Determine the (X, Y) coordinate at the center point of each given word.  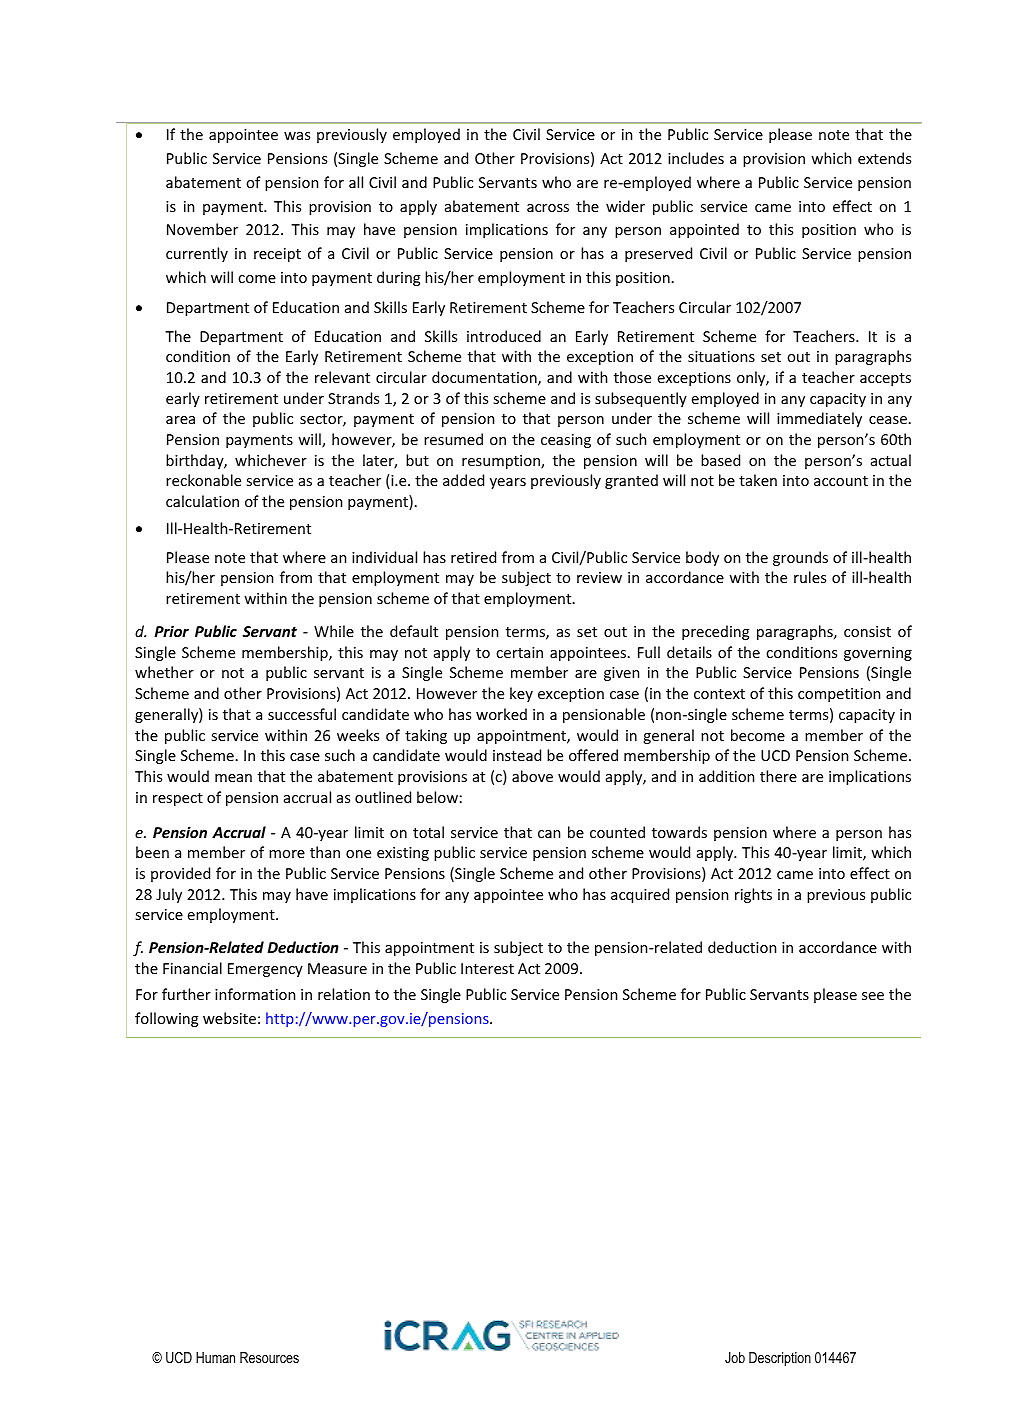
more (287, 854)
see (873, 996)
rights (753, 895)
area (180, 420)
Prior (171, 631)
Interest (487, 968)
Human (215, 1357)
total (428, 832)
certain (519, 652)
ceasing (566, 441)
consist (867, 631)
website (229, 1018)
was (297, 136)
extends (884, 158)
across (548, 208)
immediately (819, 419)
